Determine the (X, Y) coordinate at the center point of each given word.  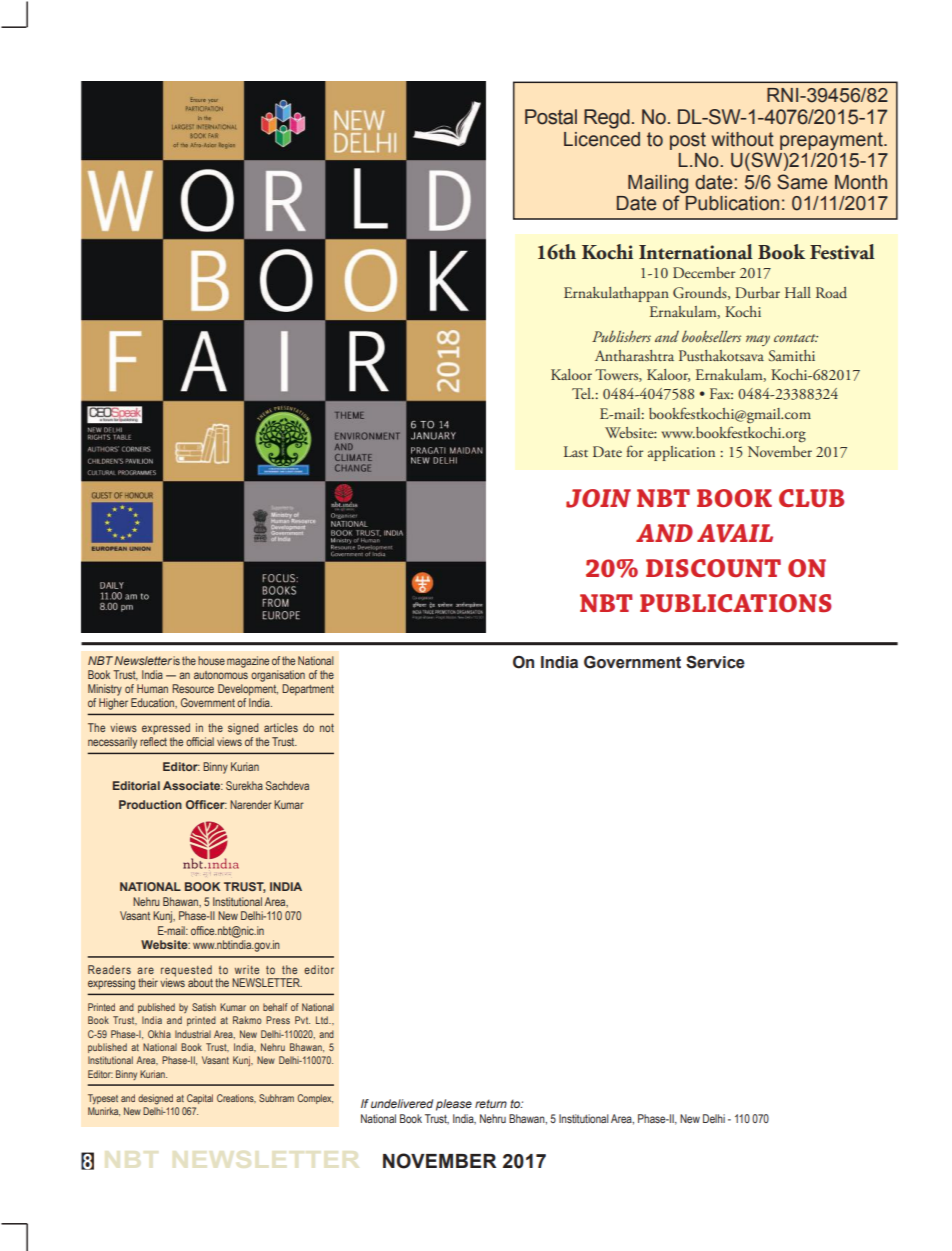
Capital (200, 1099)
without (742, 139)
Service (715, 662)
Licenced (602, 139)
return (491, 1103)
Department (308, 690)
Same (802, 182)
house (211, 660)
